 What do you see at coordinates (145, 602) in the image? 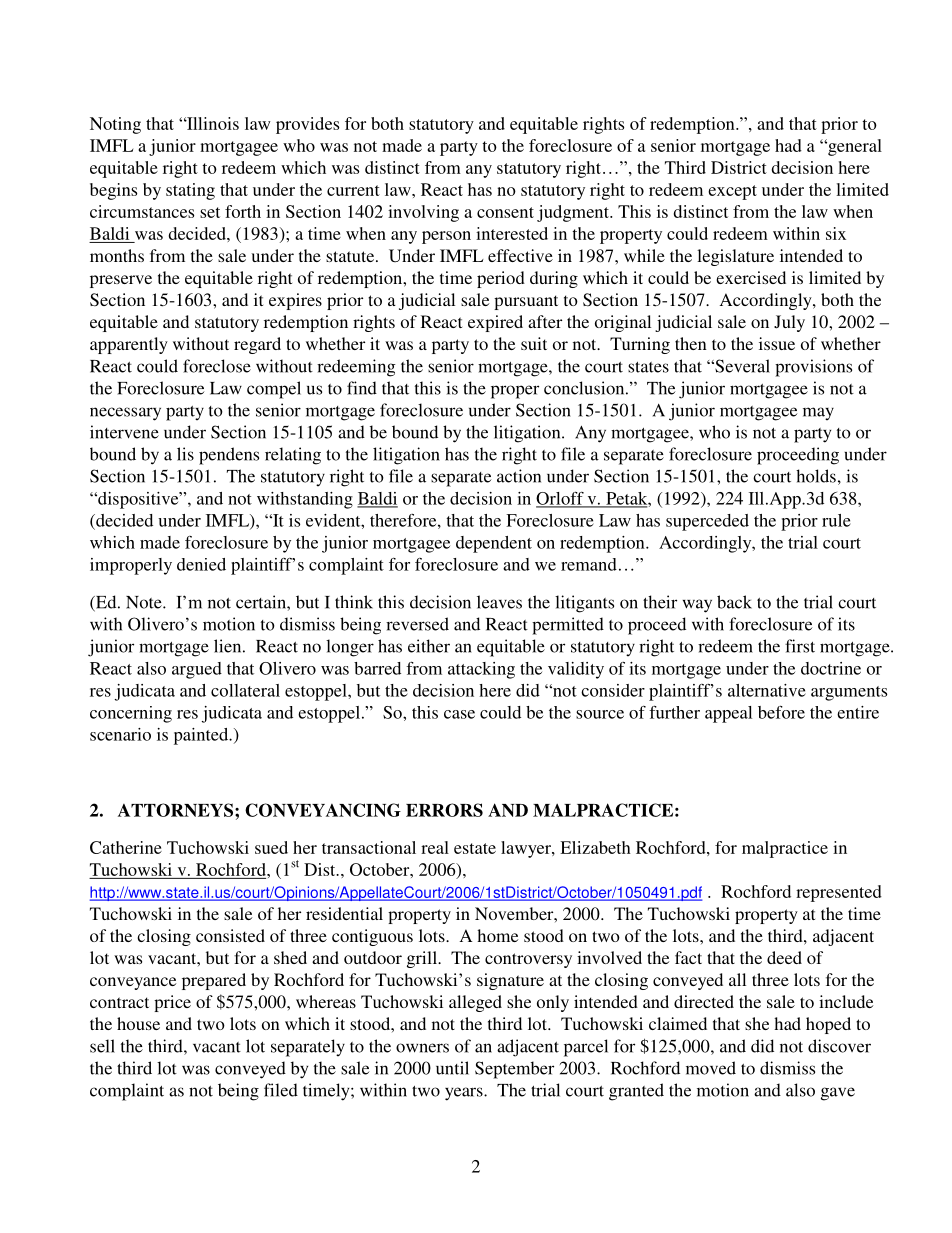
I see `Note` at bounding box center [145, 602].
